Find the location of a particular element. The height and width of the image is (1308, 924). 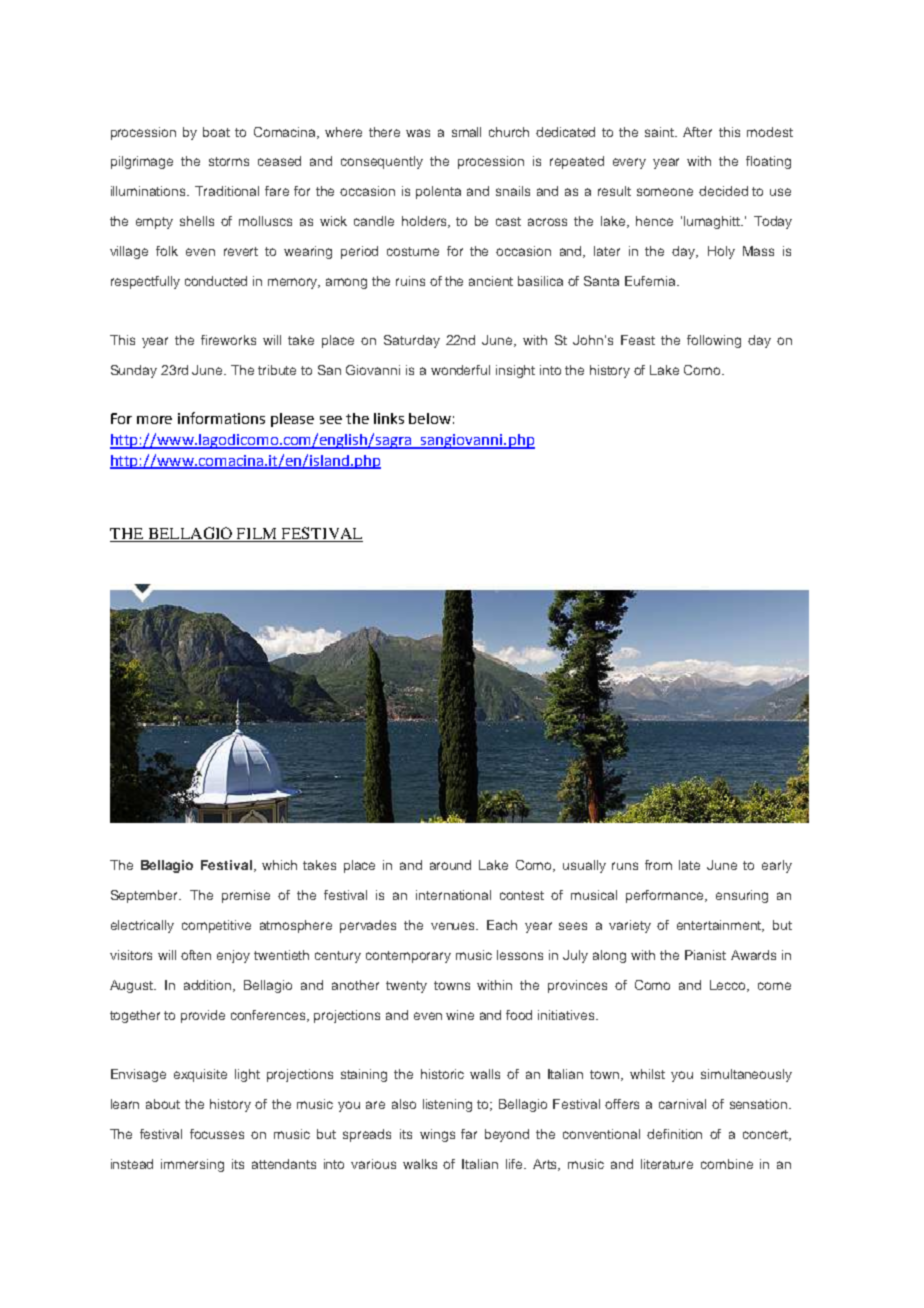

which is located at coordinates (279, 865).
